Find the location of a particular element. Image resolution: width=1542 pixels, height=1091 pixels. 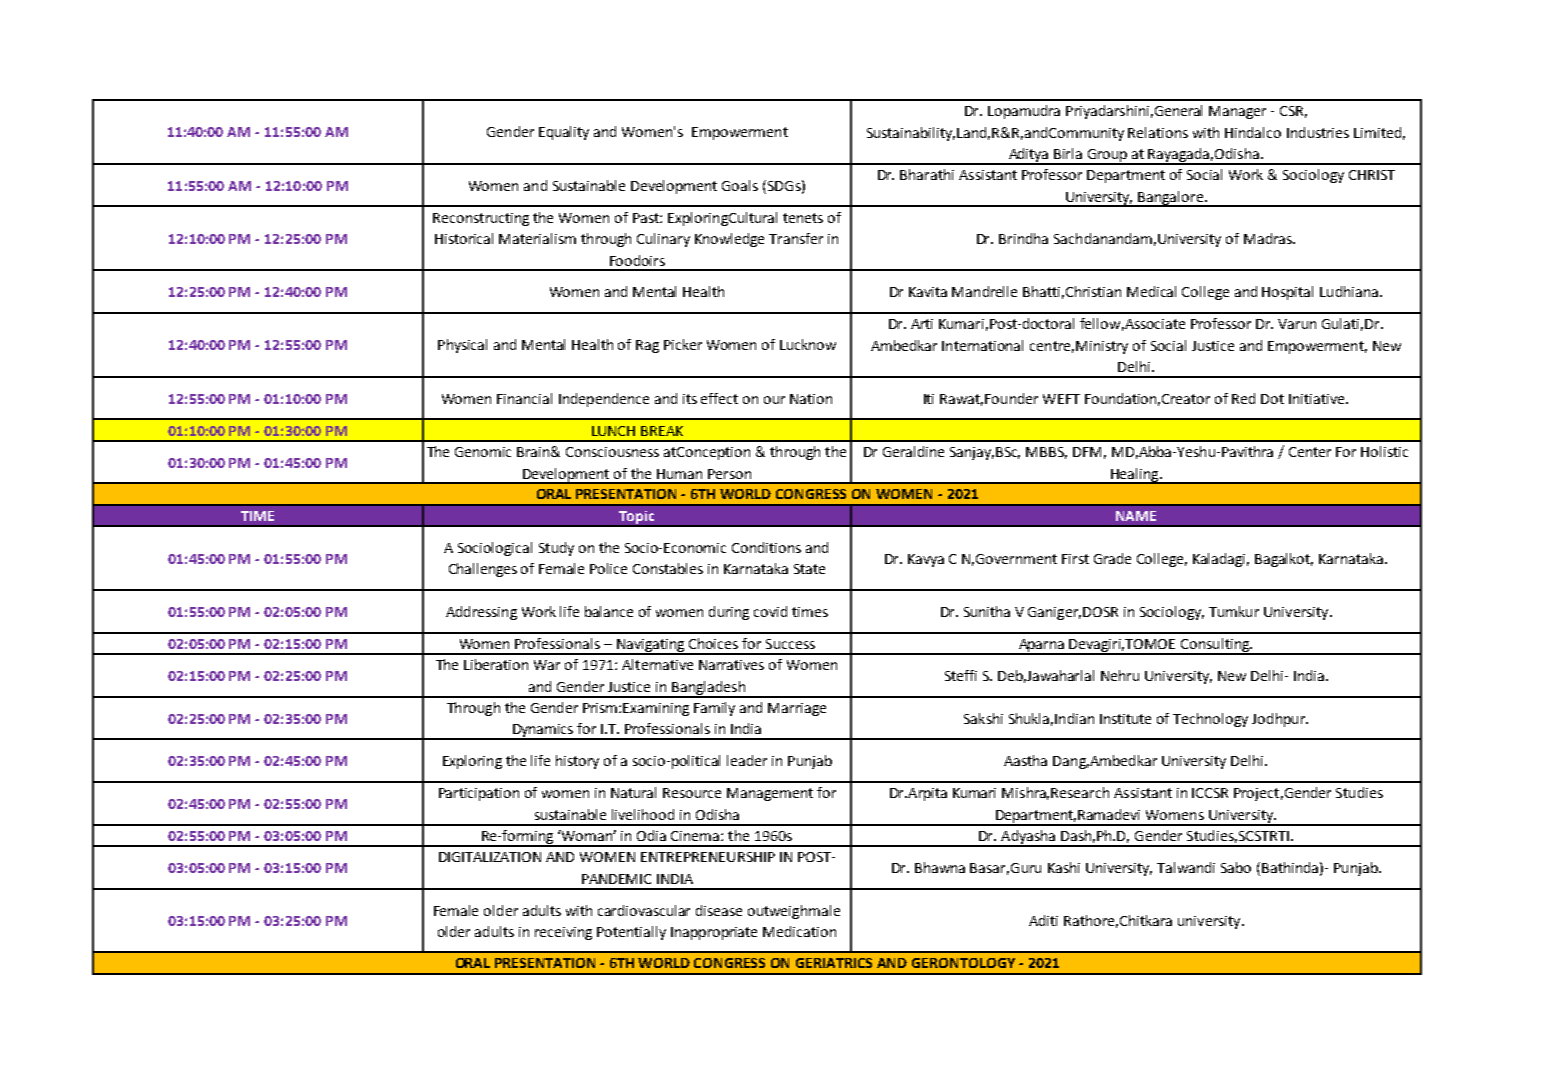

Equality is located at coordinates (564, 133).
